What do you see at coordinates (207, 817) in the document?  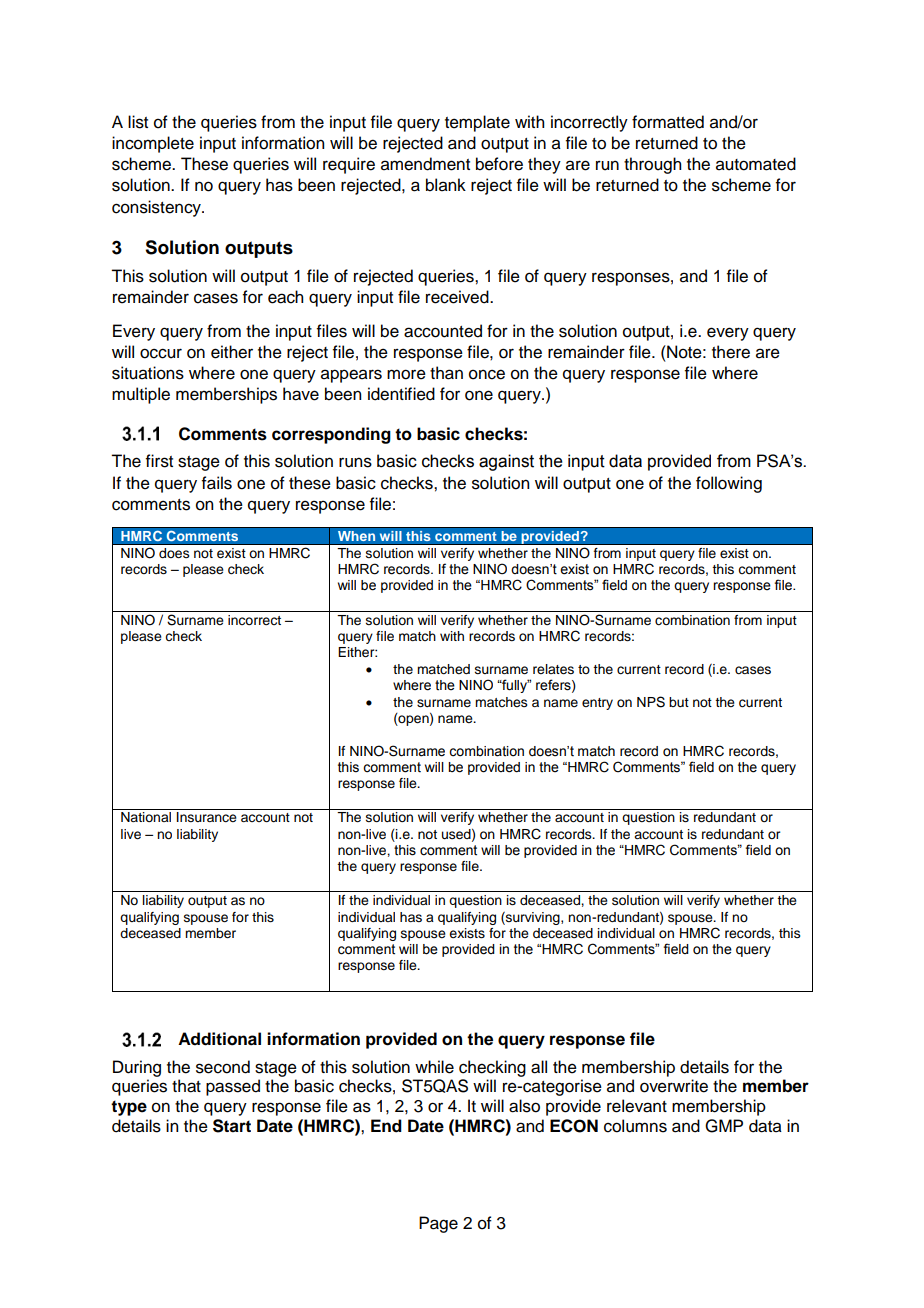 I see `Insurance` at bounding box center [207, 817].
